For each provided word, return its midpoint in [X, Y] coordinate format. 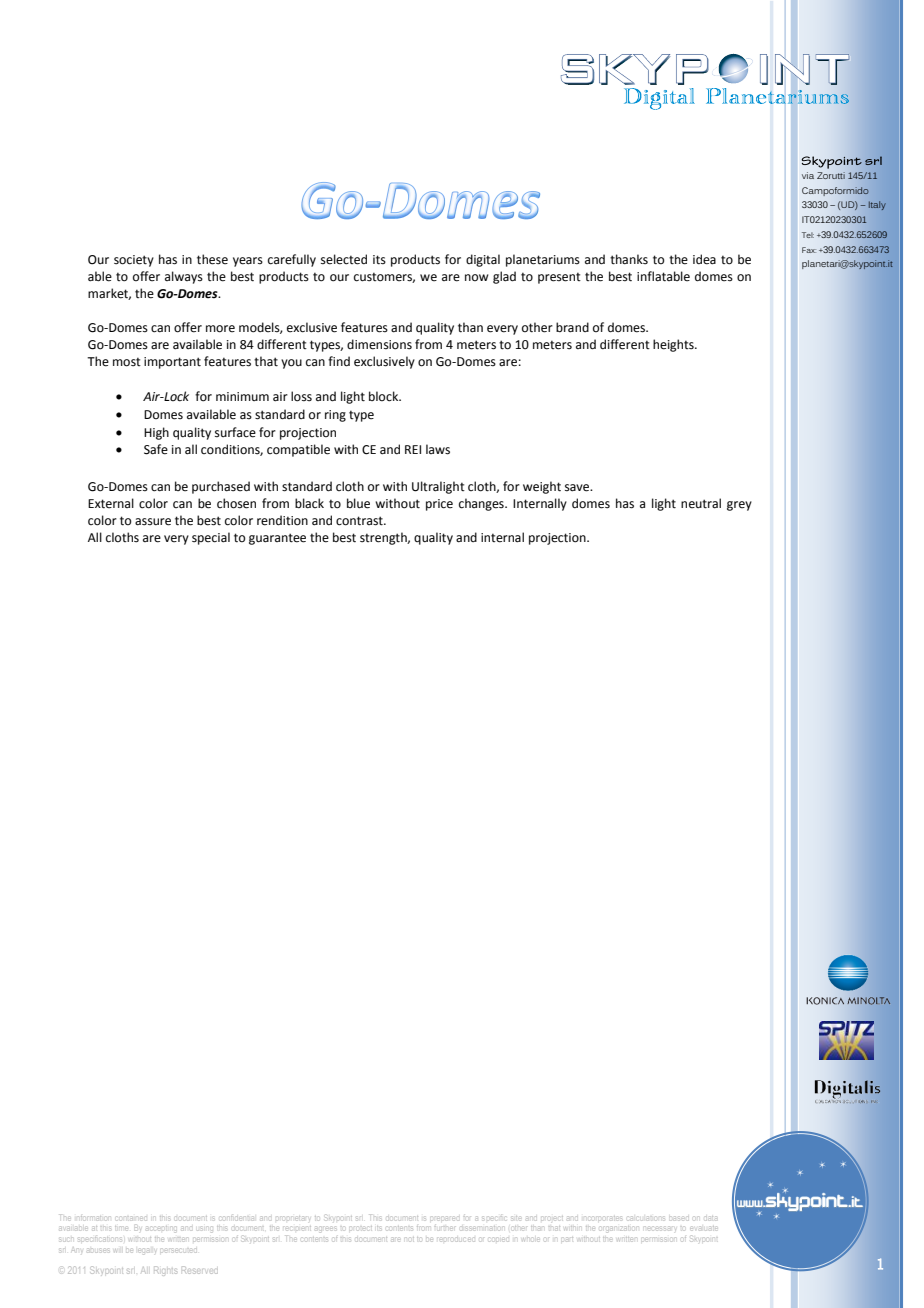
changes [482, 504]
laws [438, 449]
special [211, 538]
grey [739, 506]
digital [483, 260]
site [516, 1217]
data [711, 1218]
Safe [156, 449]
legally [147, 1251]
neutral [701, 503]
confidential [237, 1218]
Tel [808, 235]
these [212, 259]
